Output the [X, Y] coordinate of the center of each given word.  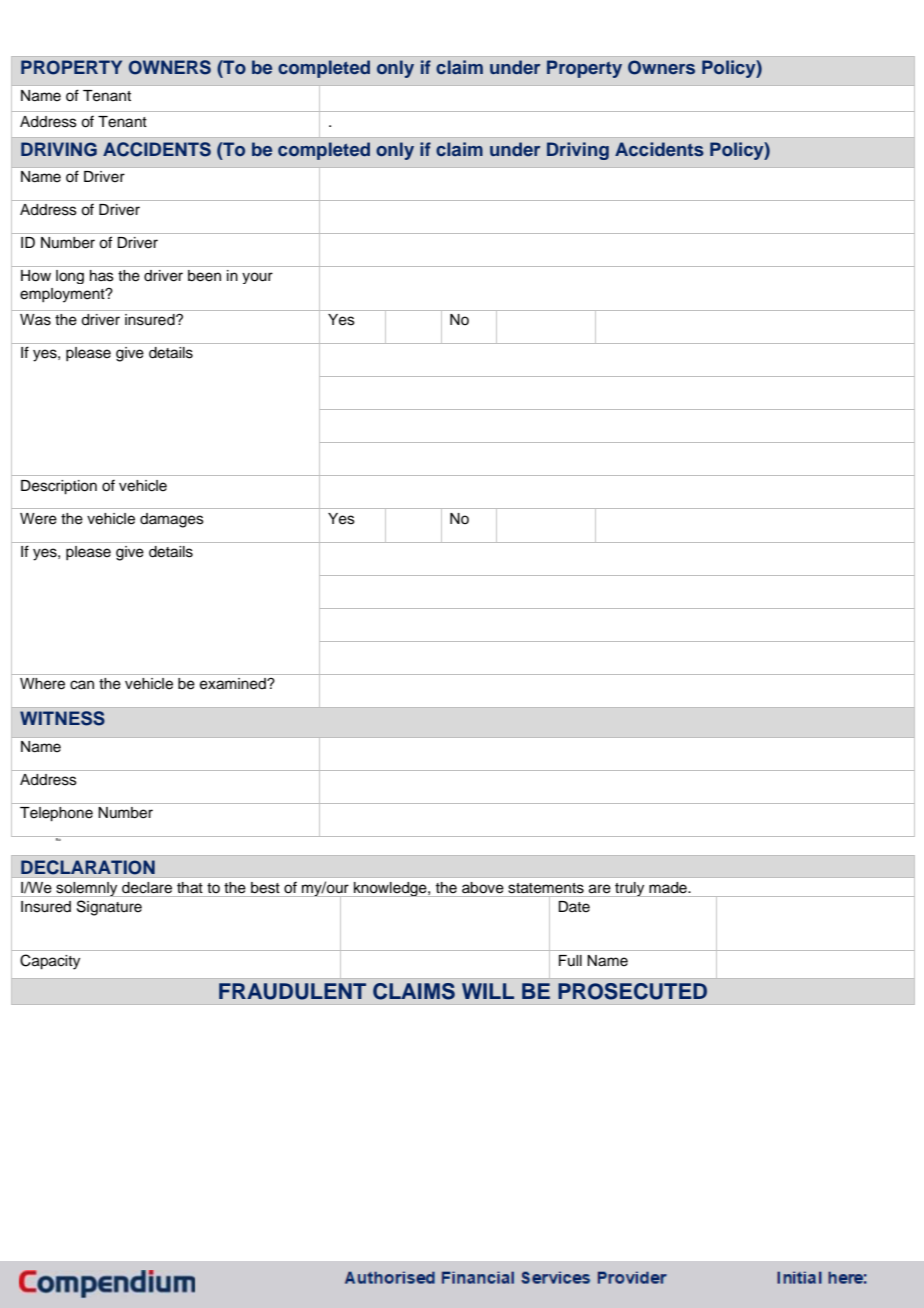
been [204, 276]
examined [234, 684]
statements [546, 888]
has [102, 276]
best [265, 887]
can [82, 685]
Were [38, 519]
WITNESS [62, 718]
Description [59, 487]
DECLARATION [88, 867]
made [669, 887]
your [257, 278]
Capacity [50, 962]
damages [172, 520]
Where [42, 684]
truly [630, 889]
